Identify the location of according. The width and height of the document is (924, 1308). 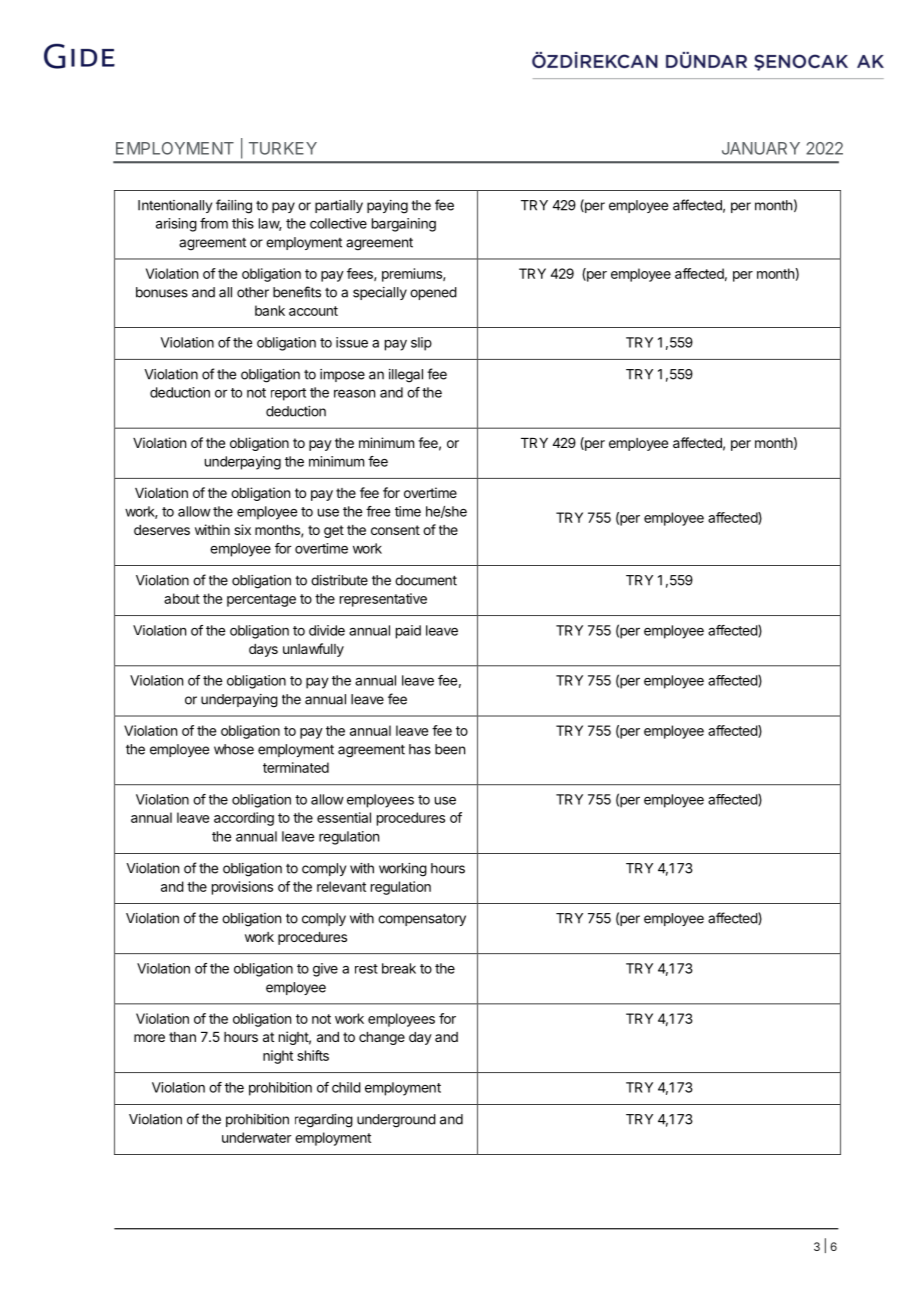
(244, 819).
